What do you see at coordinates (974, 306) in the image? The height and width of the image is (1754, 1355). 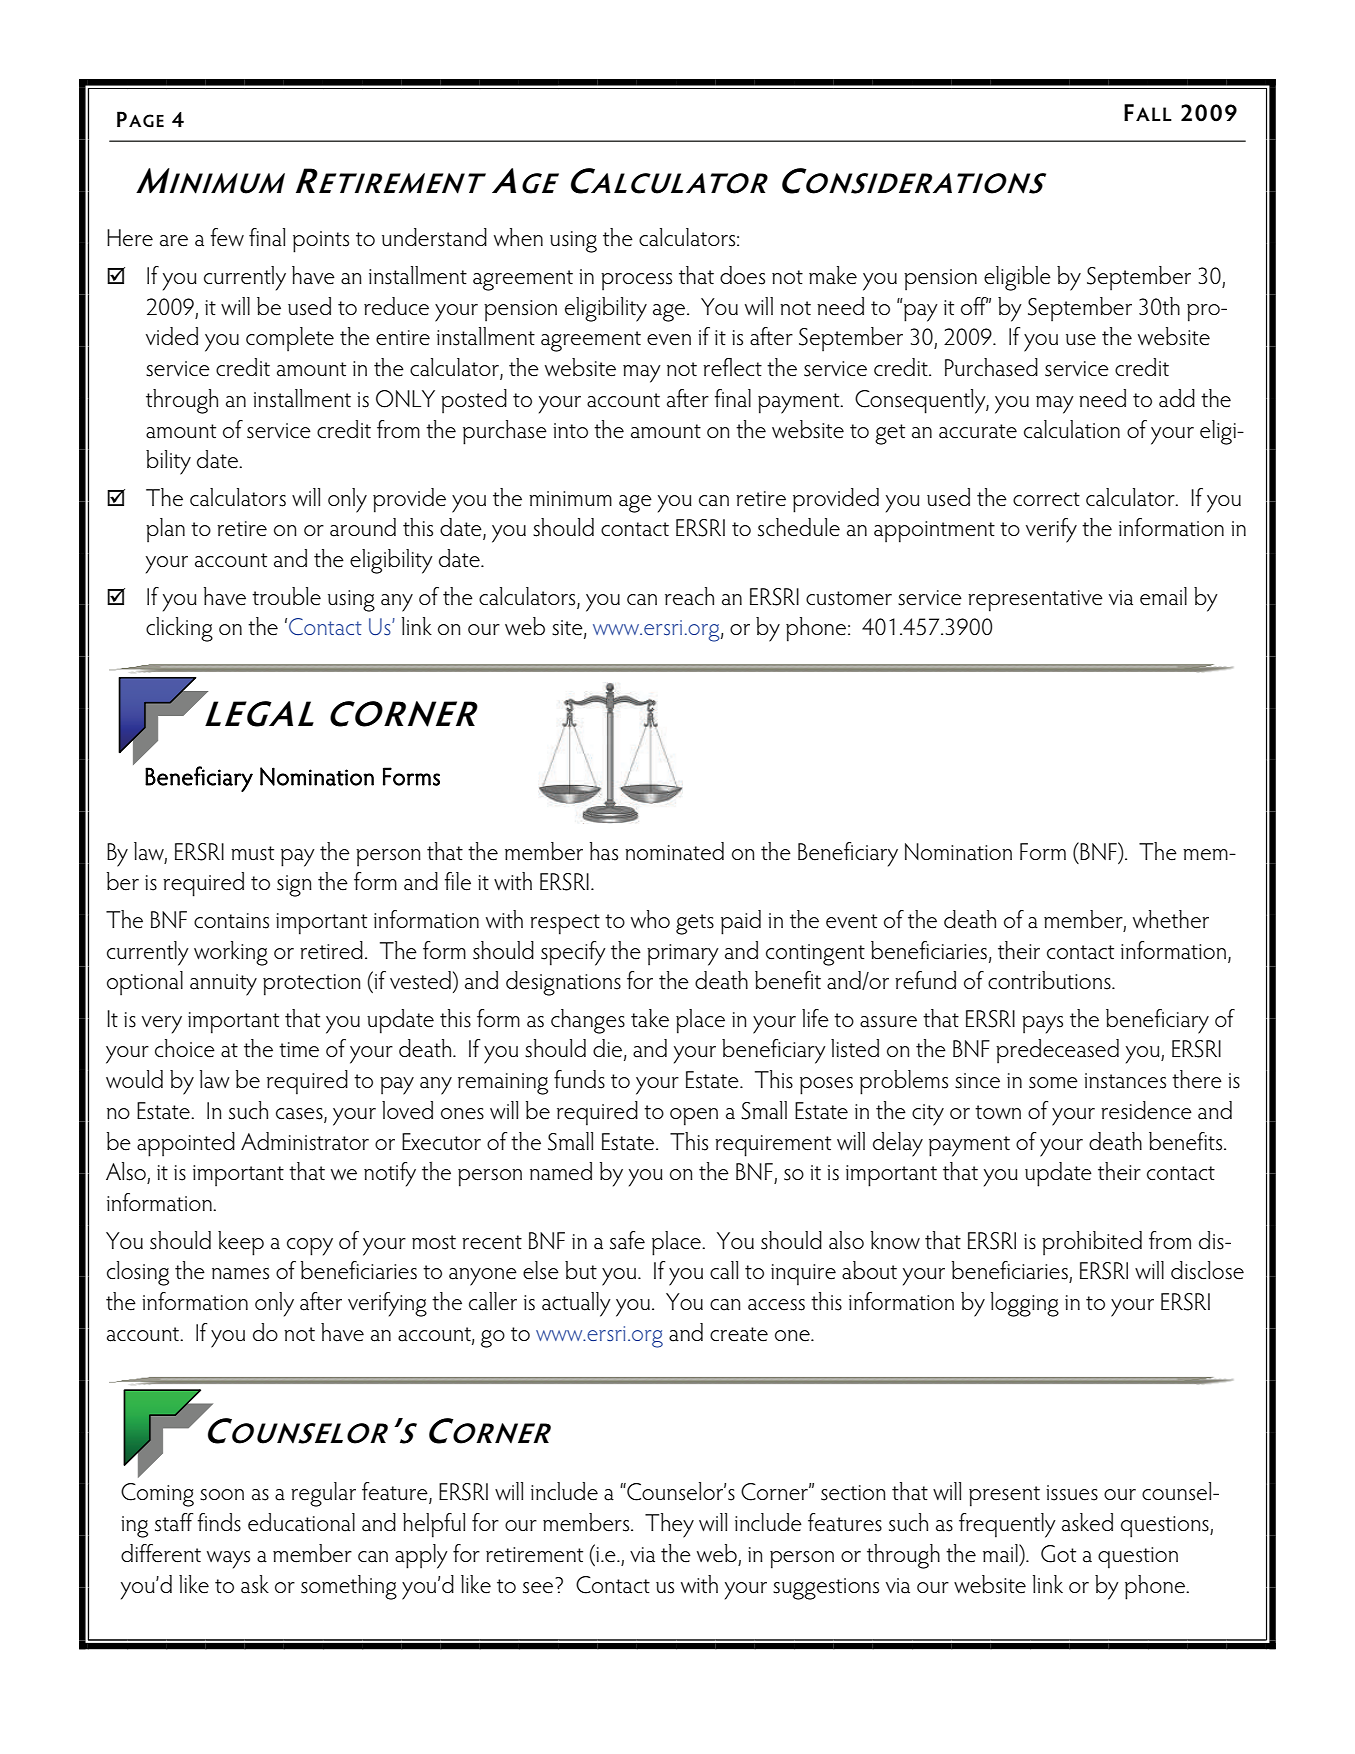 I see `off` at bounding box center [974, 306].
